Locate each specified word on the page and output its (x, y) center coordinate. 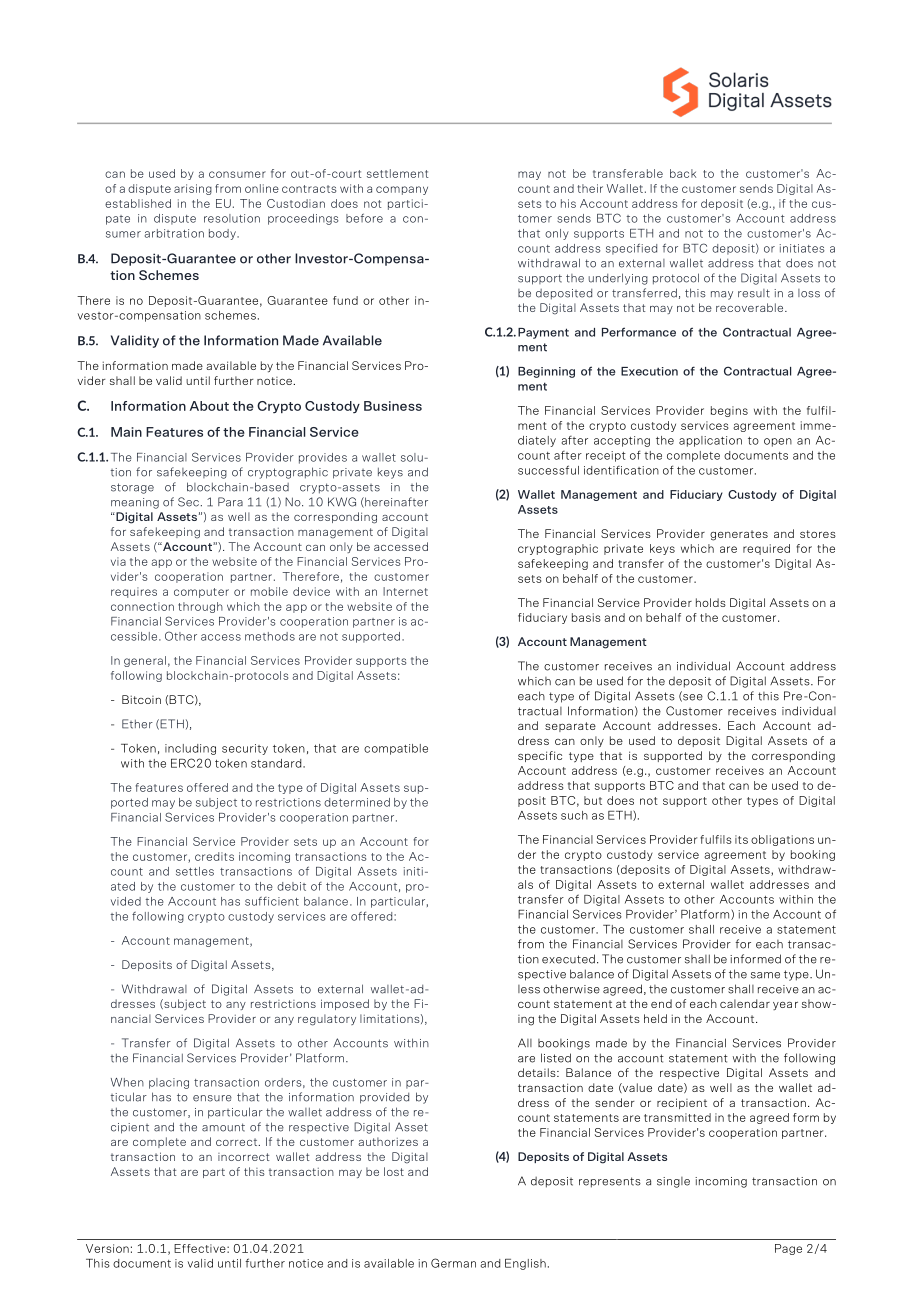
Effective (201, 1248)
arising (193, 189)
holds (711, 602)
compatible (396, 749)
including (190, 749)
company (402, 190)
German (453, 1263)
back (683, 173)
